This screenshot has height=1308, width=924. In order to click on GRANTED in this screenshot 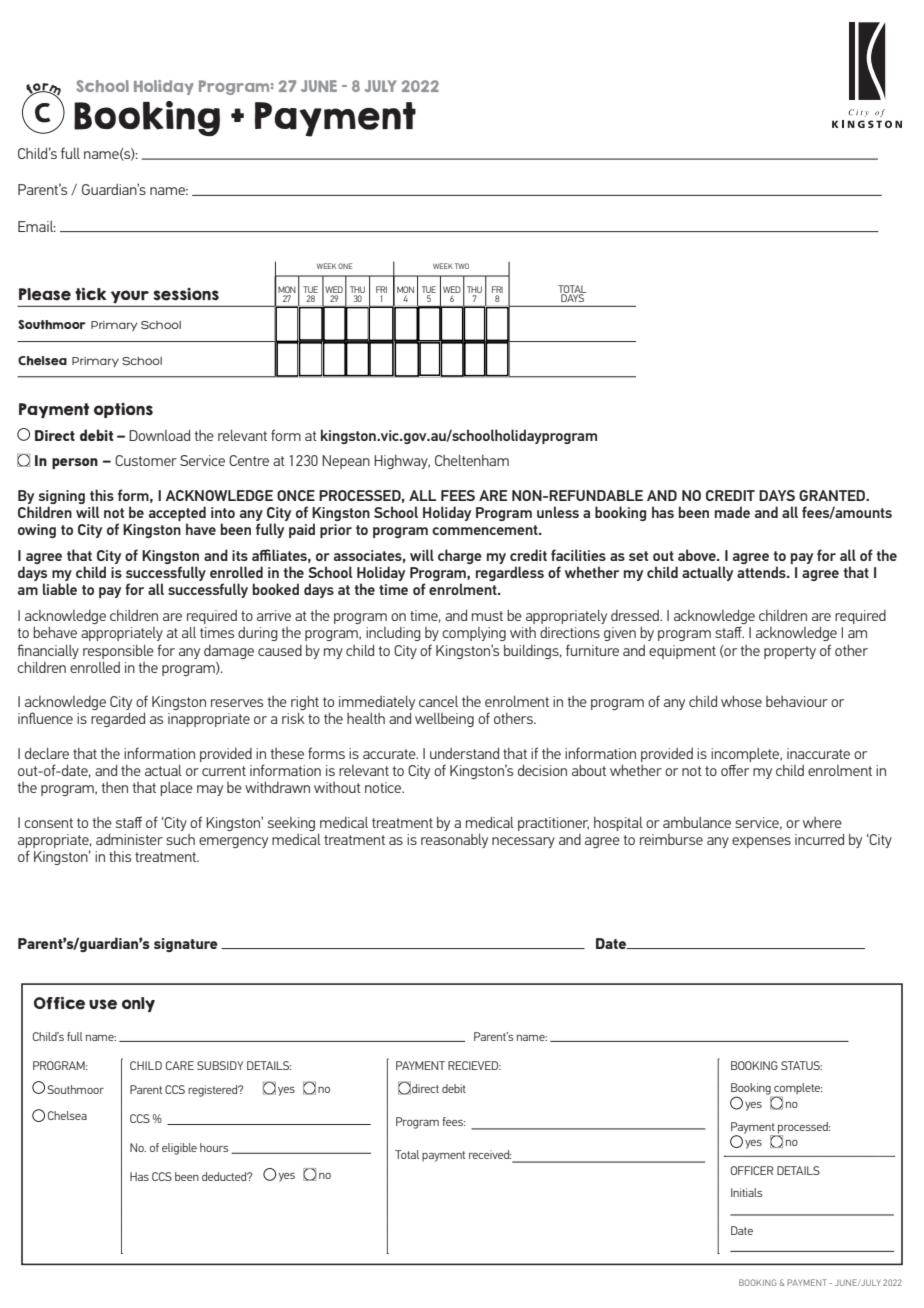, I will do `click(833, 495)`.
